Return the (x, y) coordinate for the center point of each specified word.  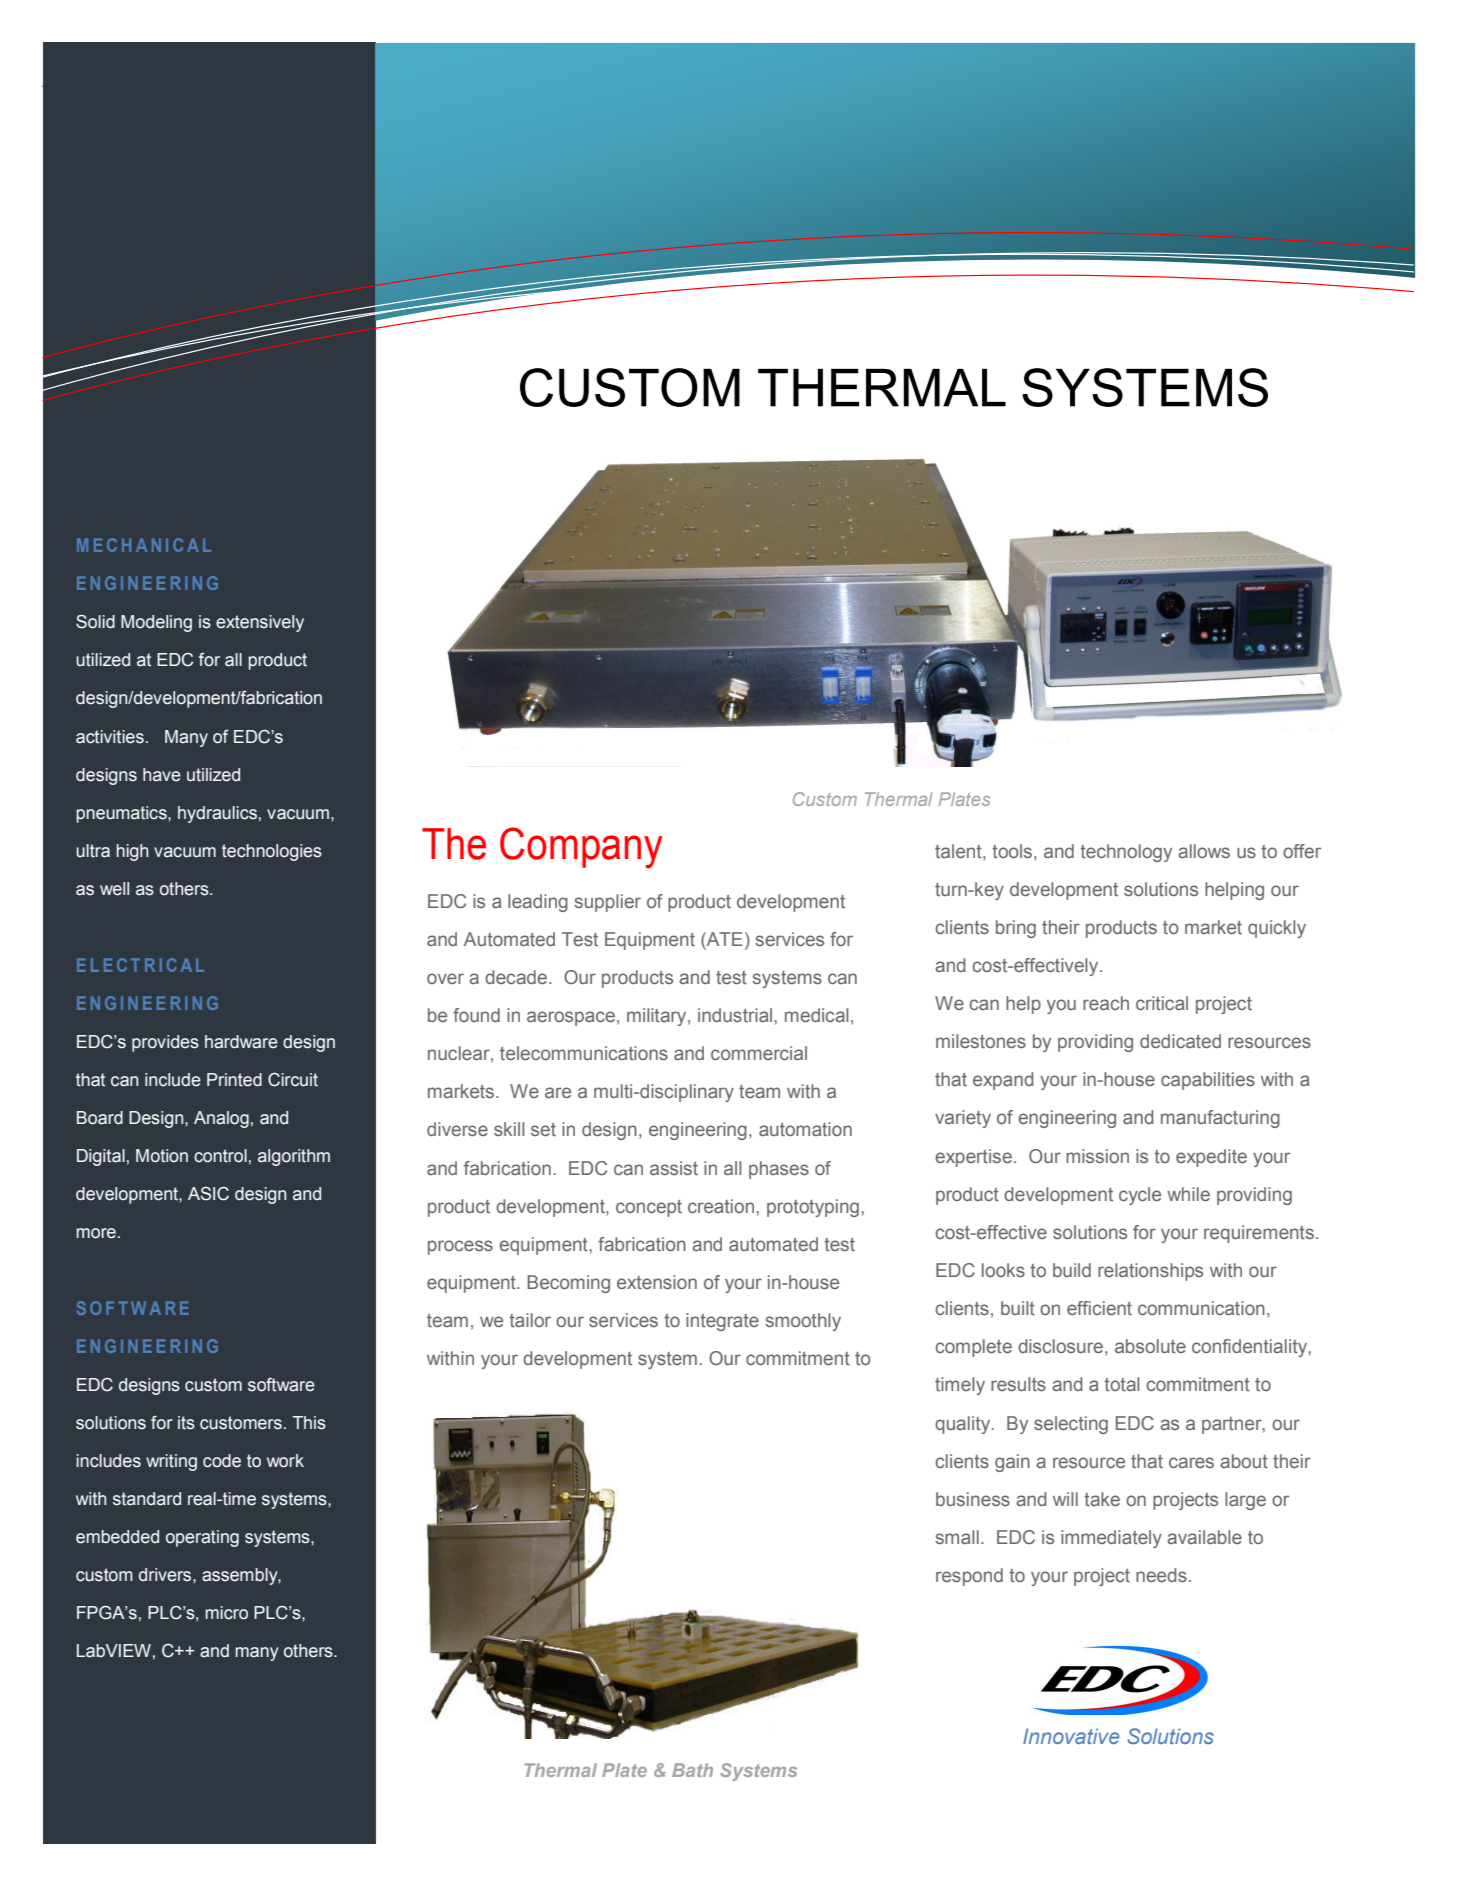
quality (964, 1425)
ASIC (208, 1194)
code (222, 1461)
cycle (1140, 1196)
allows (1204, 851)
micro (226, 1613)
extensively (260, 623)
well (114, 889)
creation (721, 1206)
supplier (607, 903)
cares (1191, 1462)
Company (581, 848)
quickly (1277, 929)
